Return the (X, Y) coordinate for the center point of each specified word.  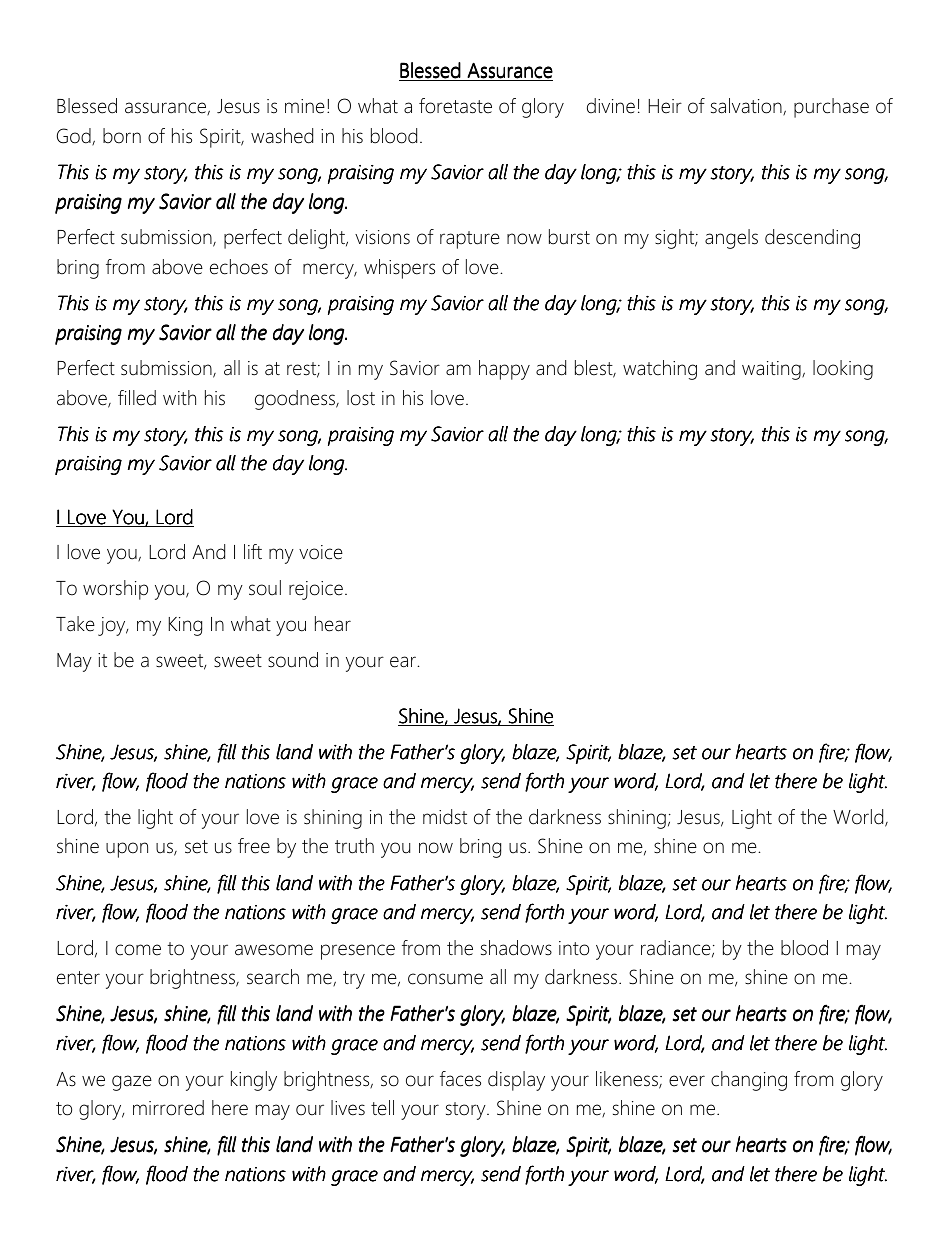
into (574, 948)
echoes (239, 267)
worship (115, 590)
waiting (772, 370)
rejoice (316, 590)
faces (460, 1079)
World (859, 818)
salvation (747, 107)
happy (504, 370)
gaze (132, 1083)
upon (127, 850)
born (122, 136)
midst (445, 817)
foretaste (455, 106)
